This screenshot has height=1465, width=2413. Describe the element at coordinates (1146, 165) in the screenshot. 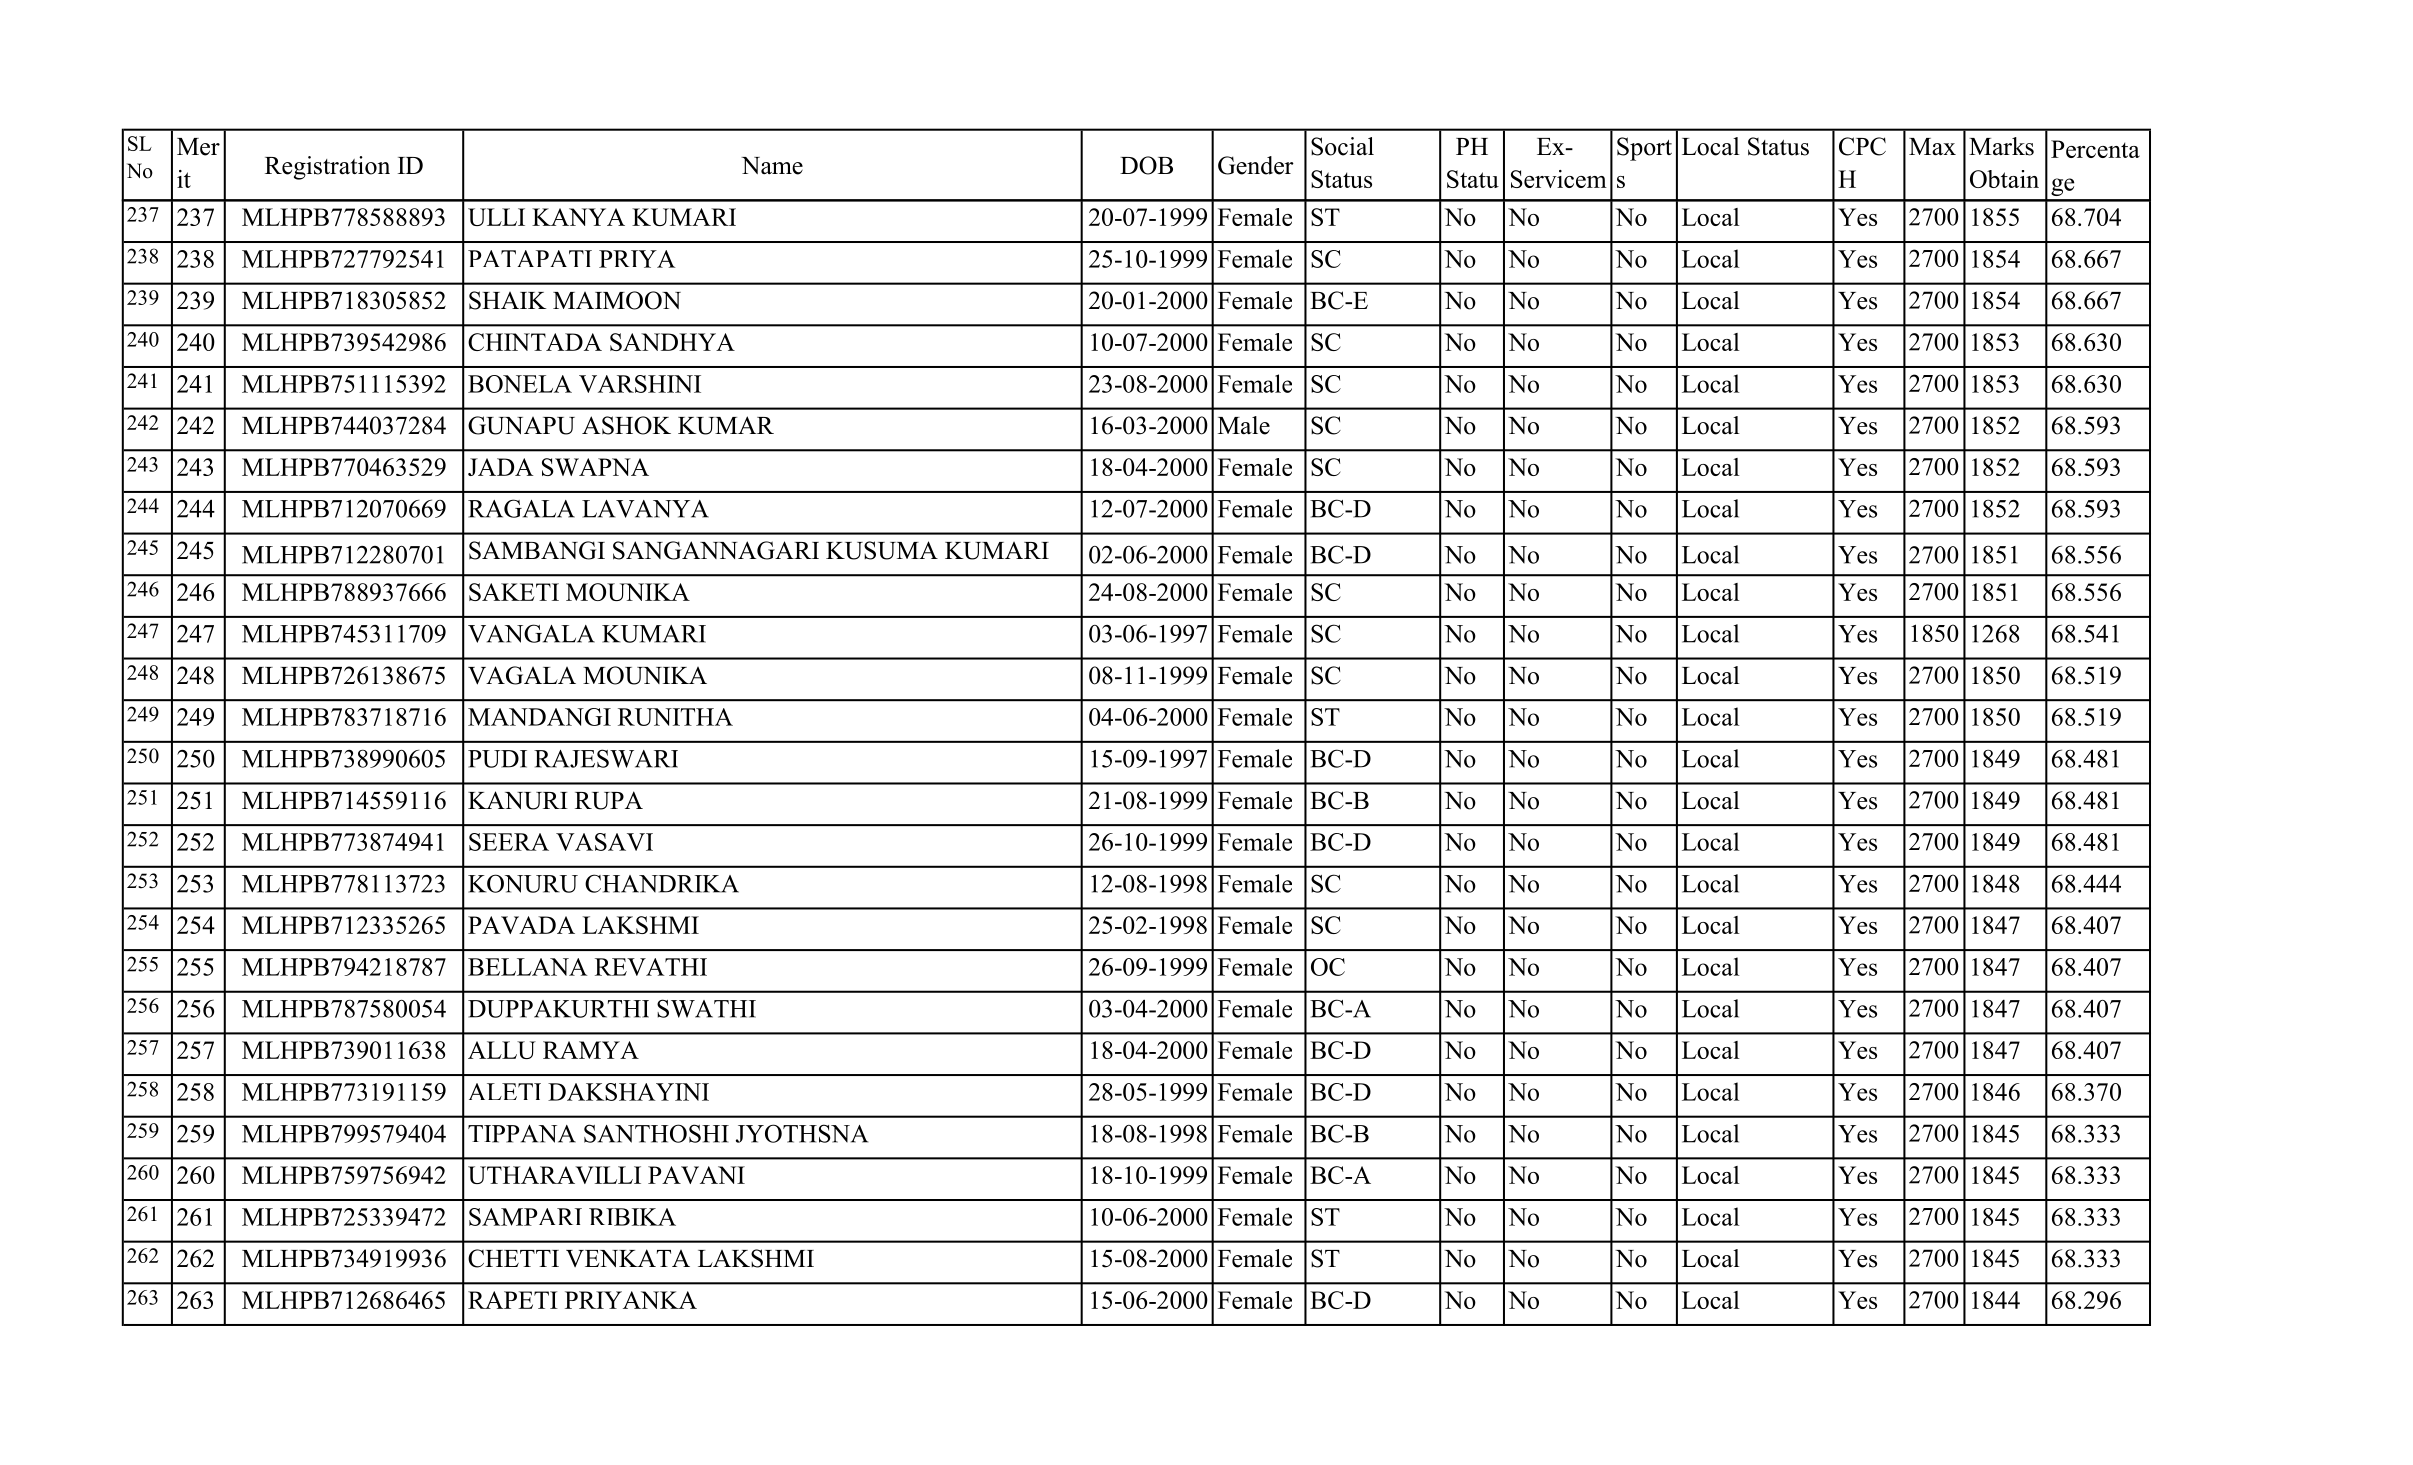

I see `DOB` at that location.
